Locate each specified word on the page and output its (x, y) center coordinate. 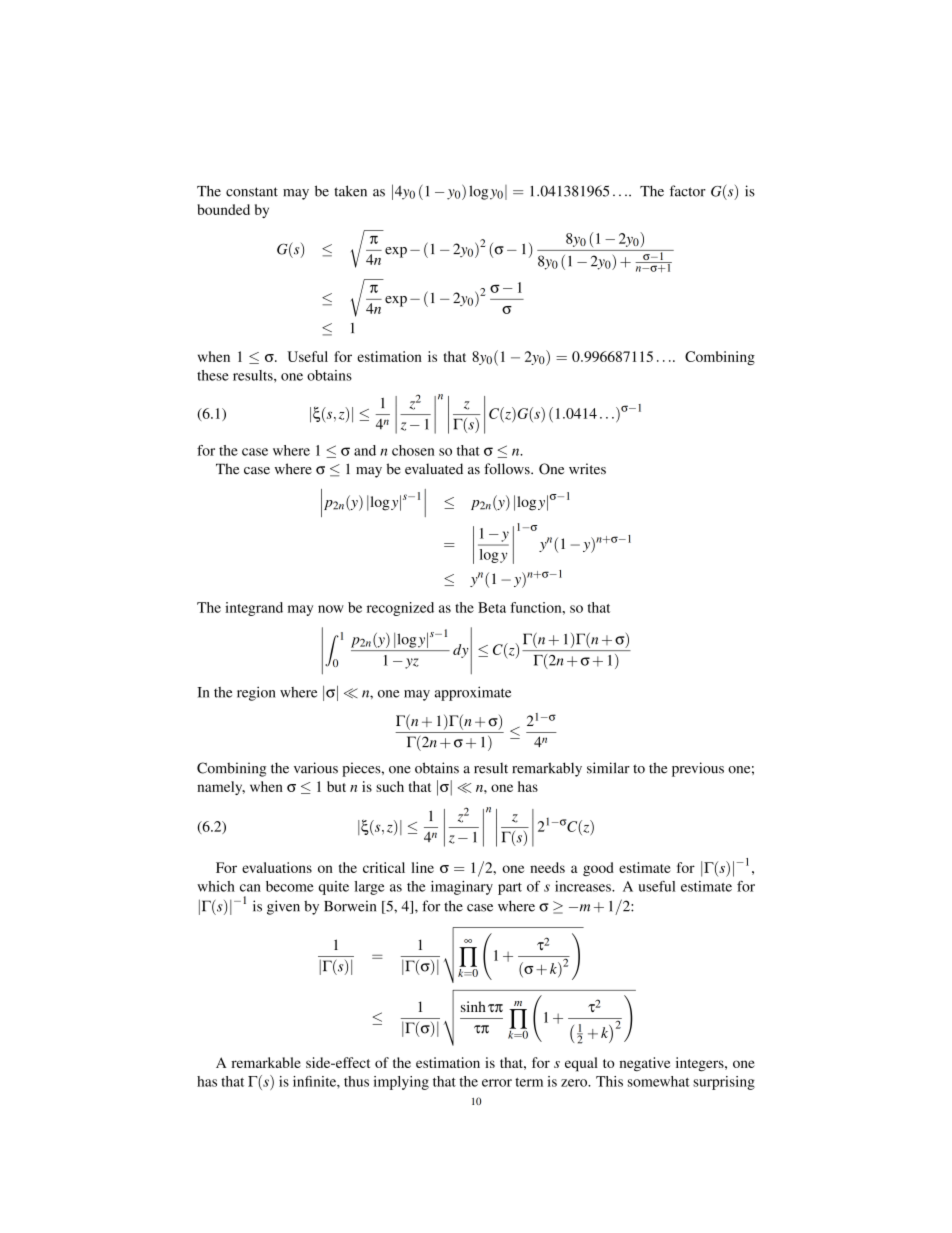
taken (350, 191)
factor (688, 191)
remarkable (266, 1062)
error (497, 1083)
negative (645, 1064)
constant (252, 192)
